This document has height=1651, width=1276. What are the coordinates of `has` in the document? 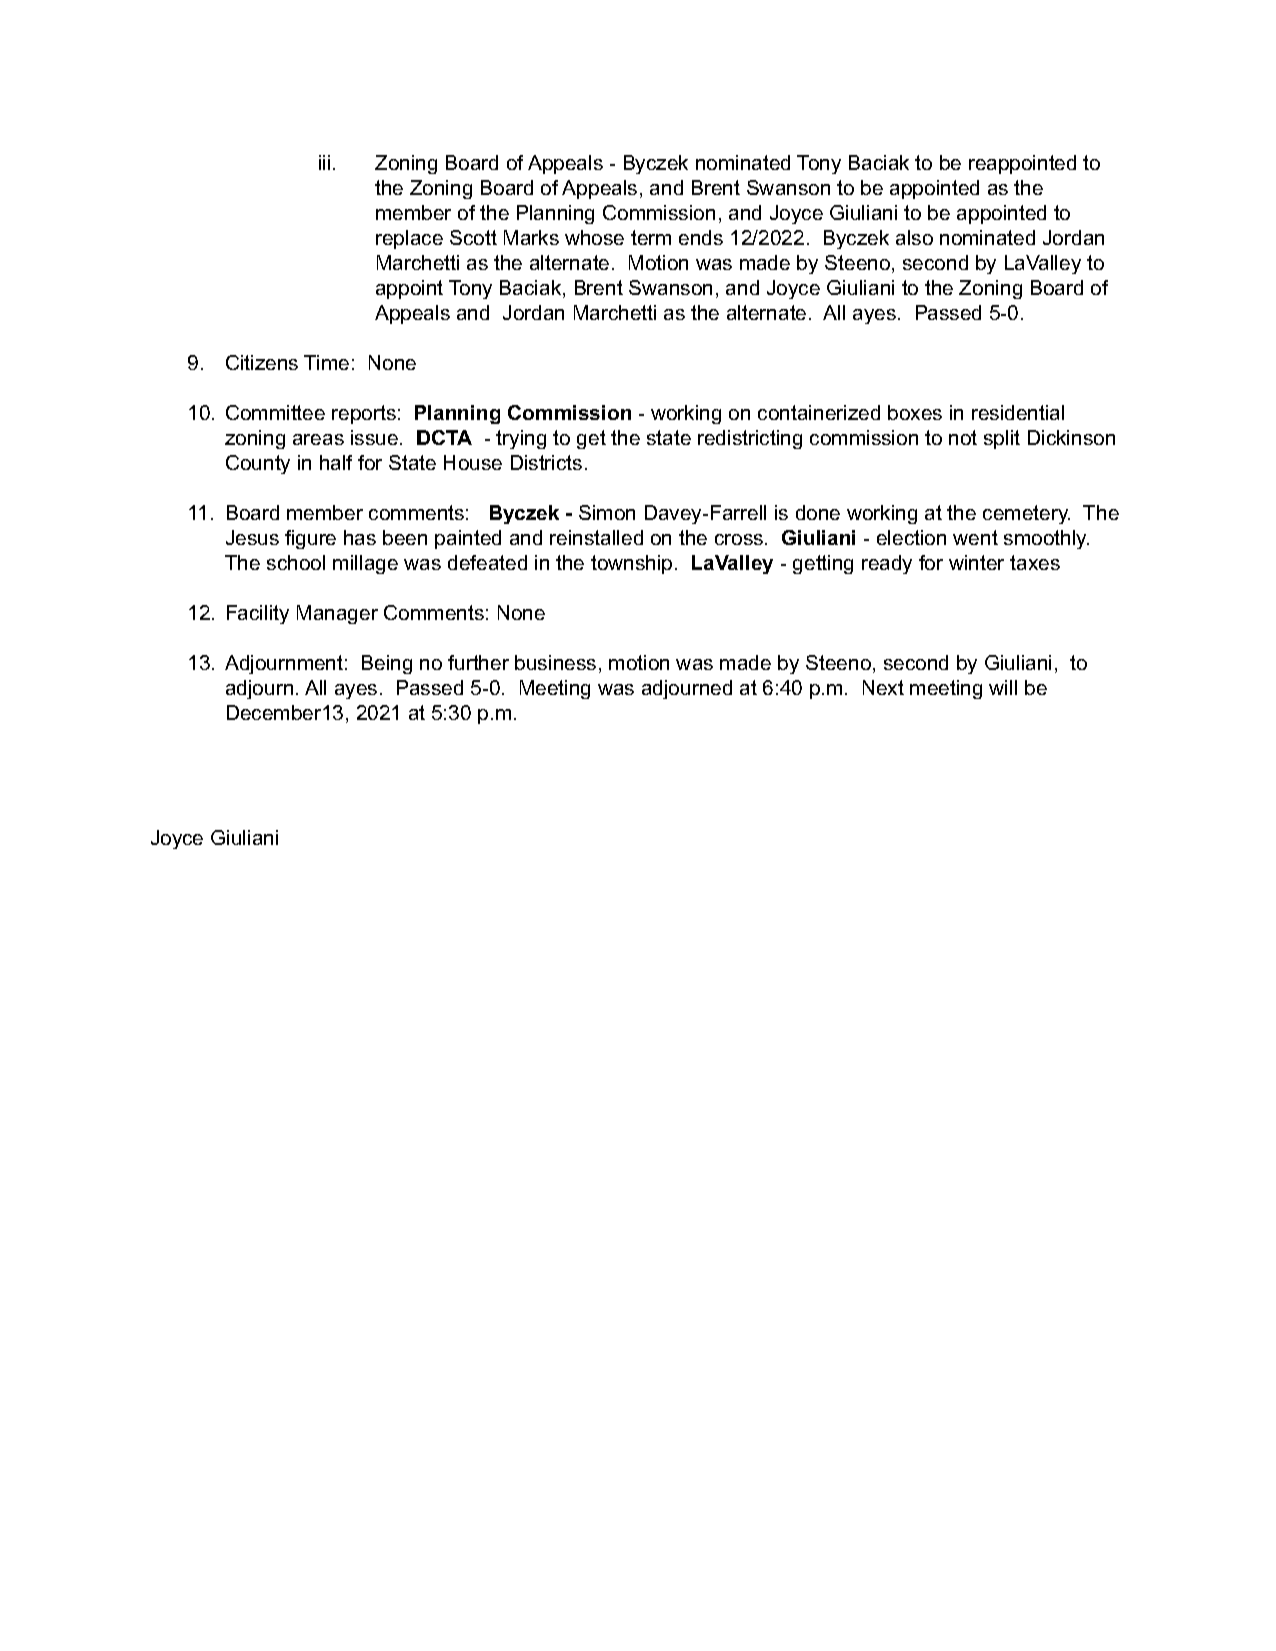 It's located at (360, 537).
